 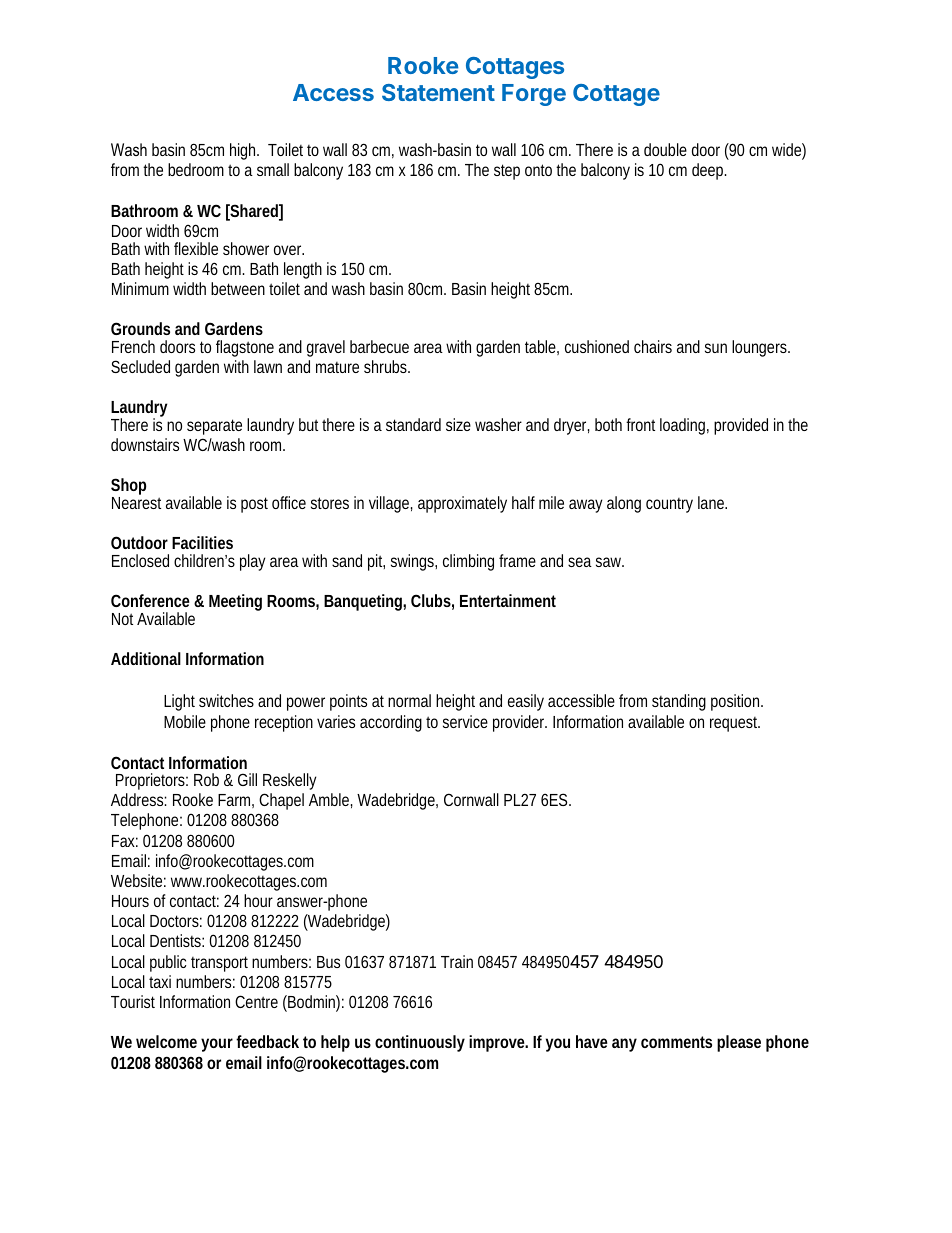 What do you see at coordinates (217, 1045) in the screenshot?
I see `your` at bounding box center [217, 1045].
